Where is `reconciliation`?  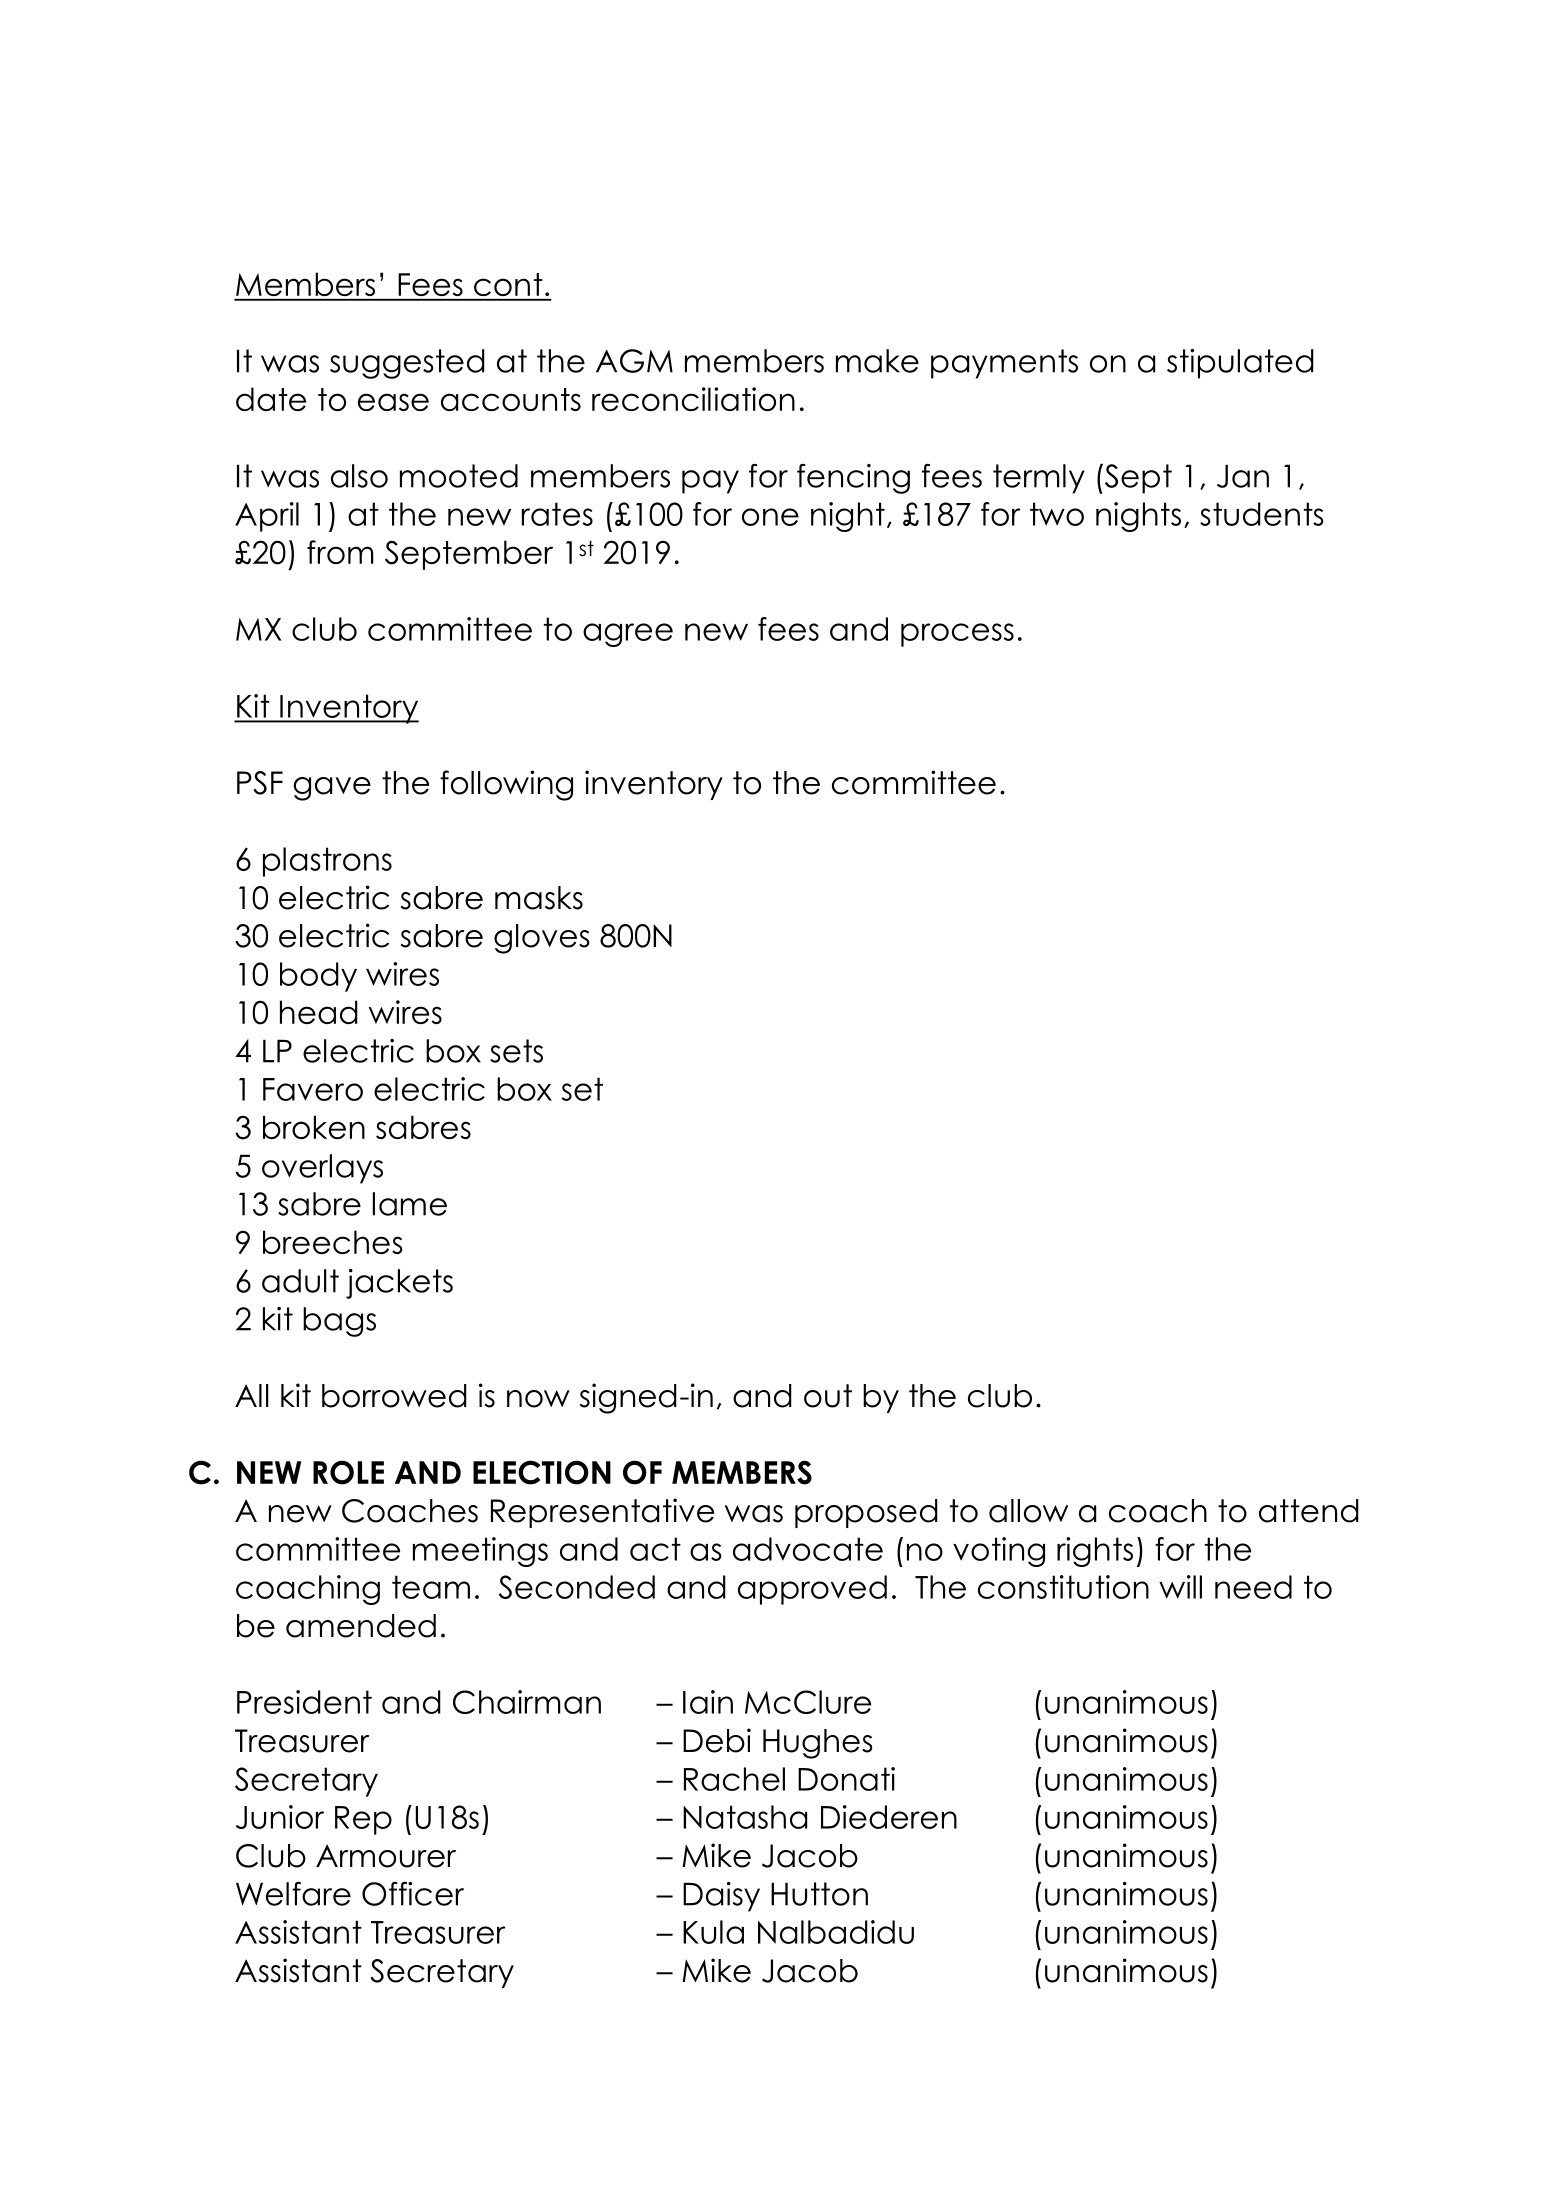 reconciliation is located at coordinates (693, 399).
